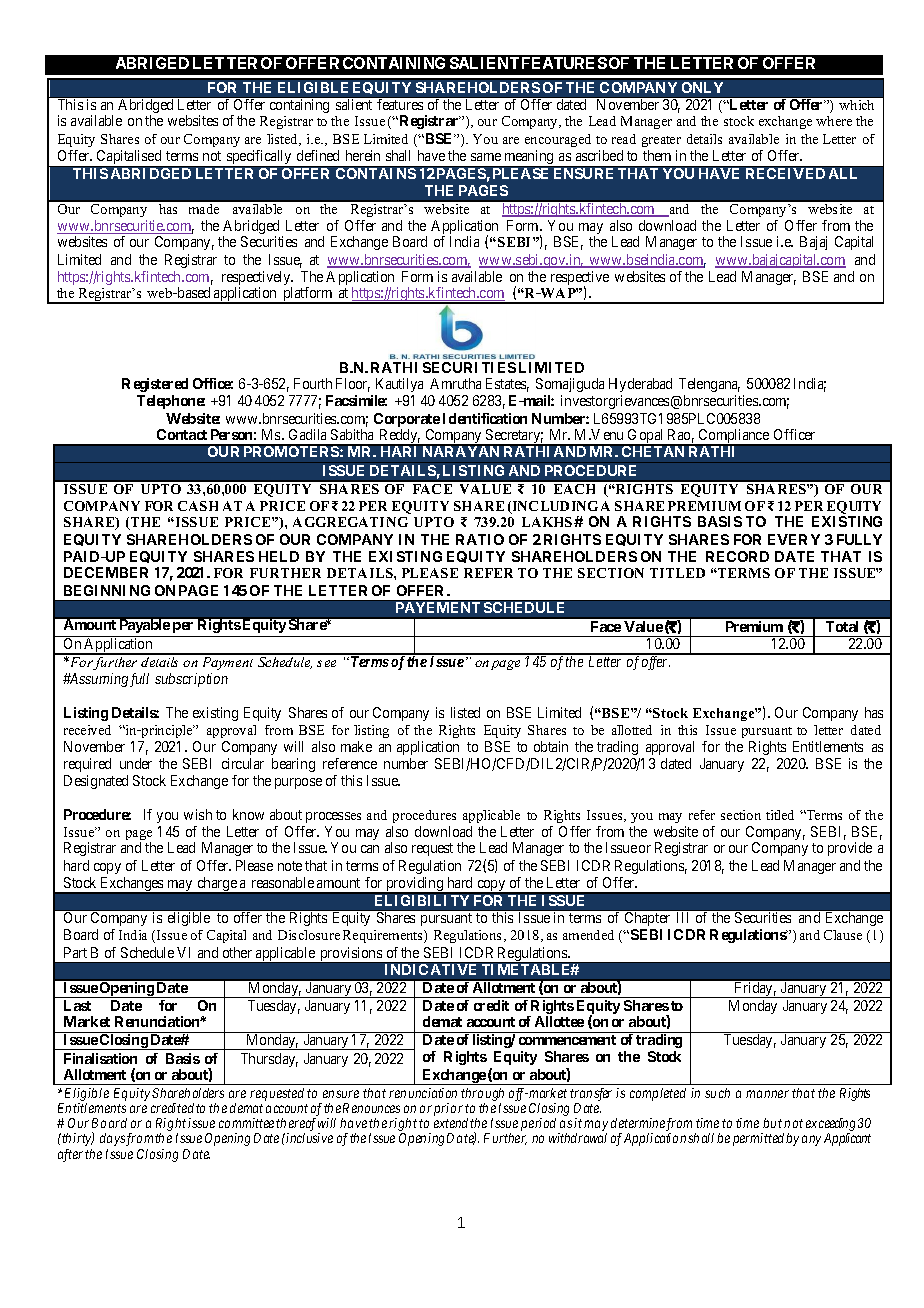 This image has width=924, height=1308. I want to click on Registered, so click(155, 385).
